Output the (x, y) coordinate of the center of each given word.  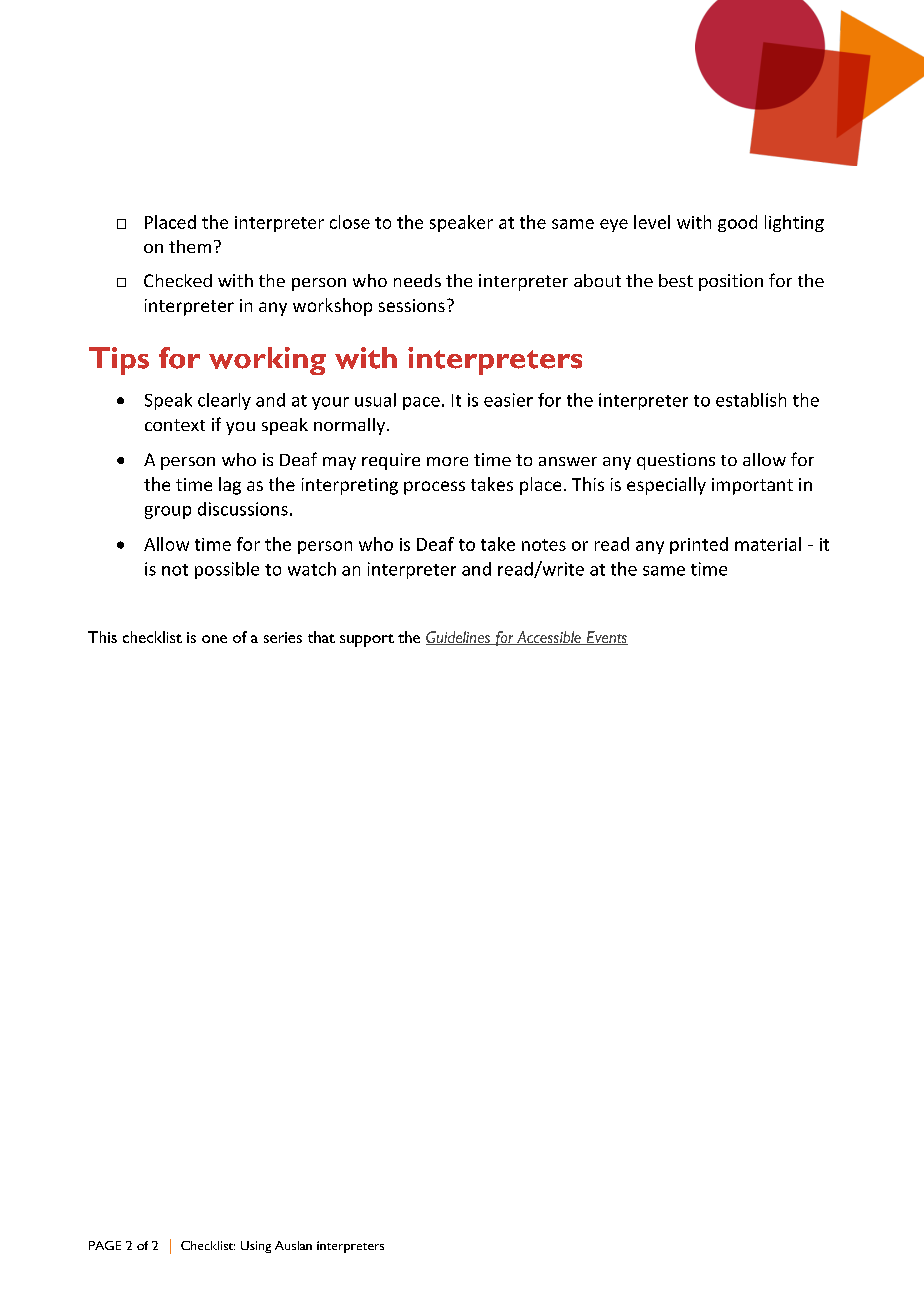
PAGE (105, 1245)
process (434, 488)
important (752, 486)
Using (256, 1247)
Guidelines (459, 638)
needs (417, 280)
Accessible (549, 638)
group (168, 512)
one (214, 639)
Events (606, 638)
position (731, 282)
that (321, 637)
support (367, 640)
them (190, 246)
